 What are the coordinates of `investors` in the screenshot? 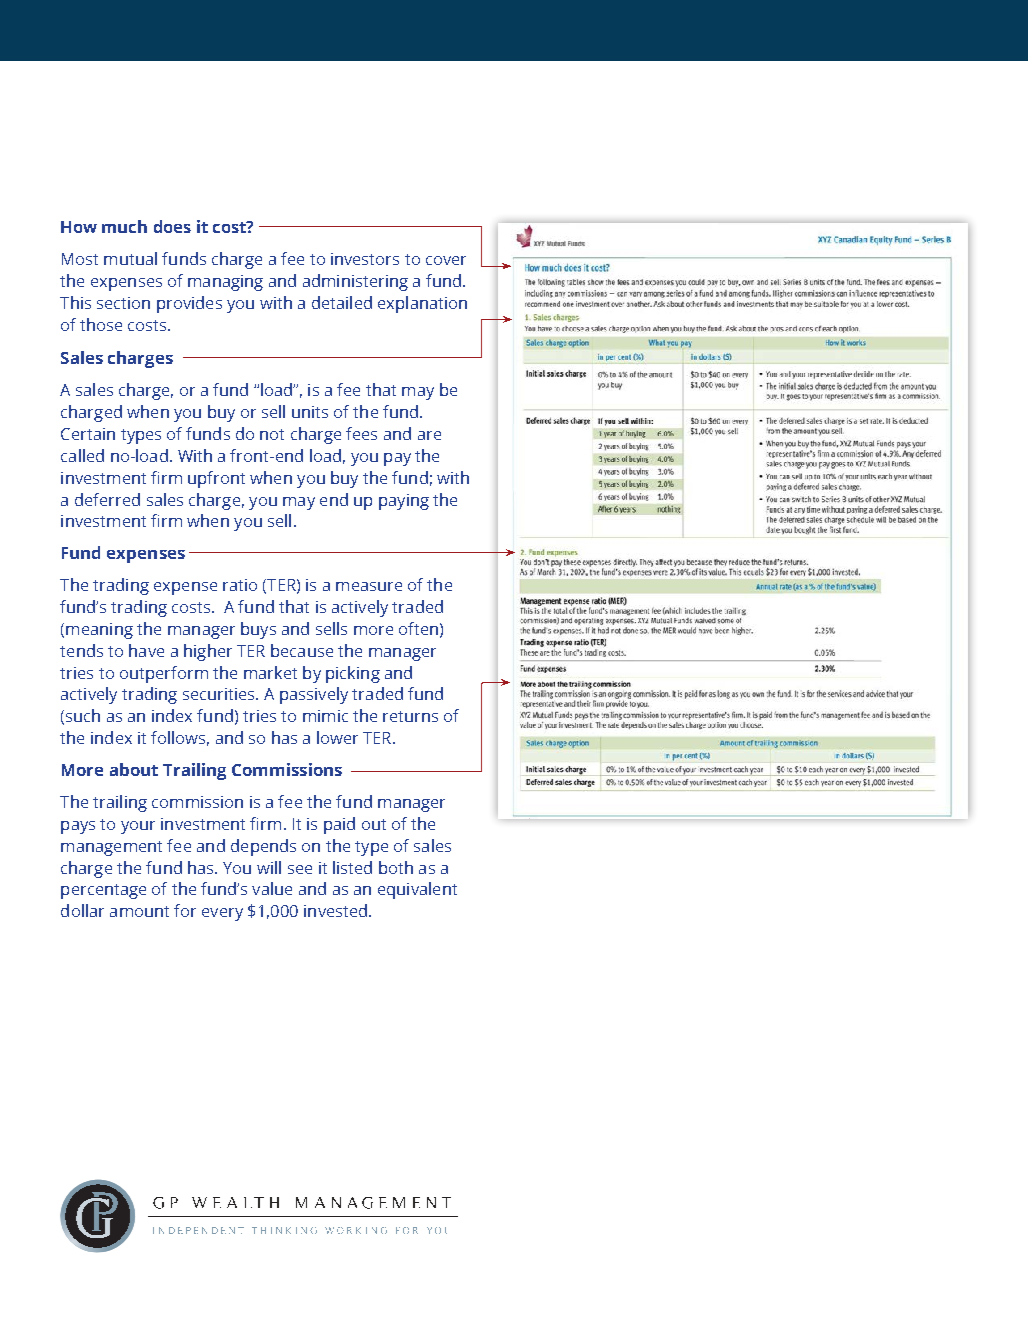 It's located at (365, 259).
